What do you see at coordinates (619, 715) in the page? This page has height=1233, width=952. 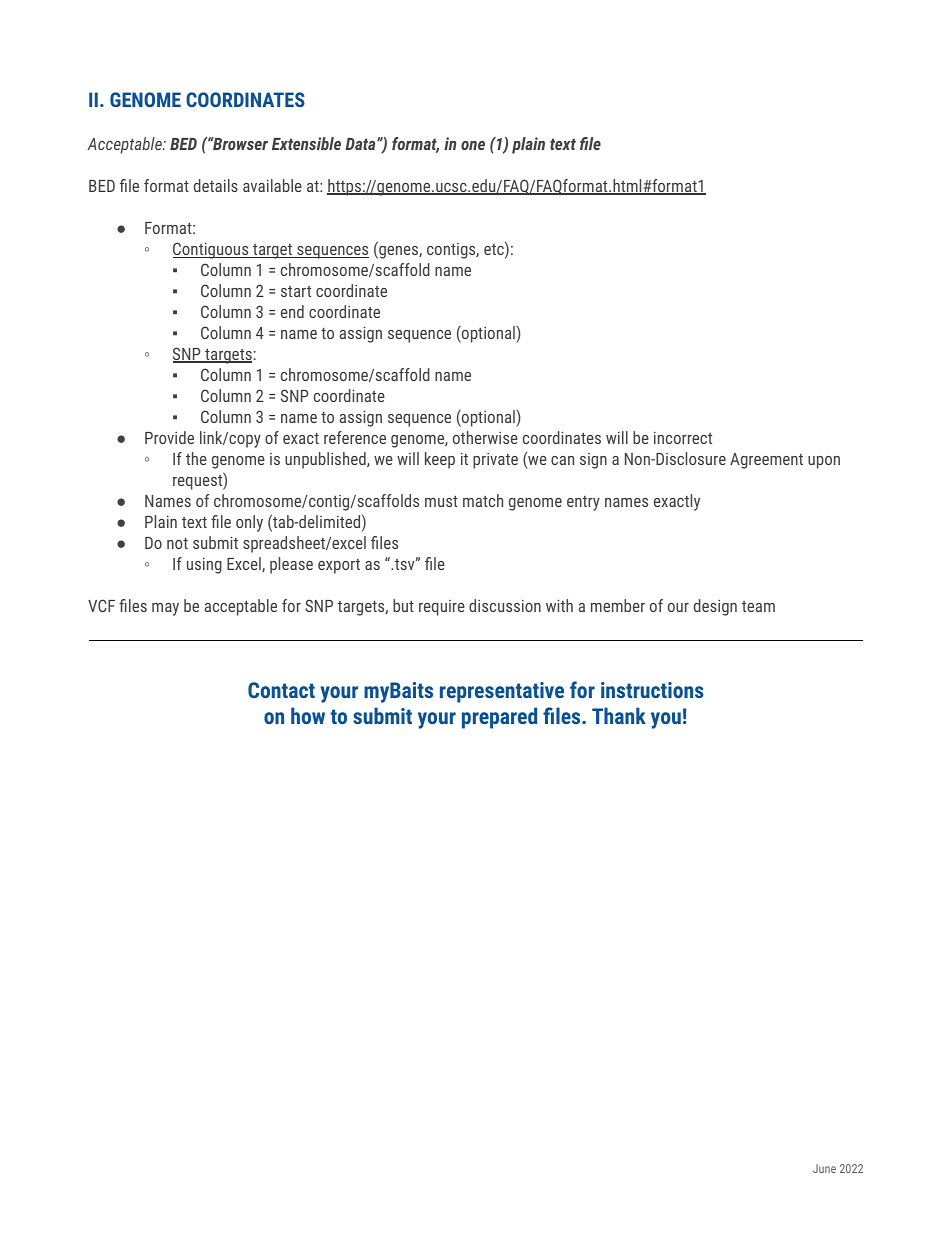 I see `Thank` at bounding box center [619, 715].
